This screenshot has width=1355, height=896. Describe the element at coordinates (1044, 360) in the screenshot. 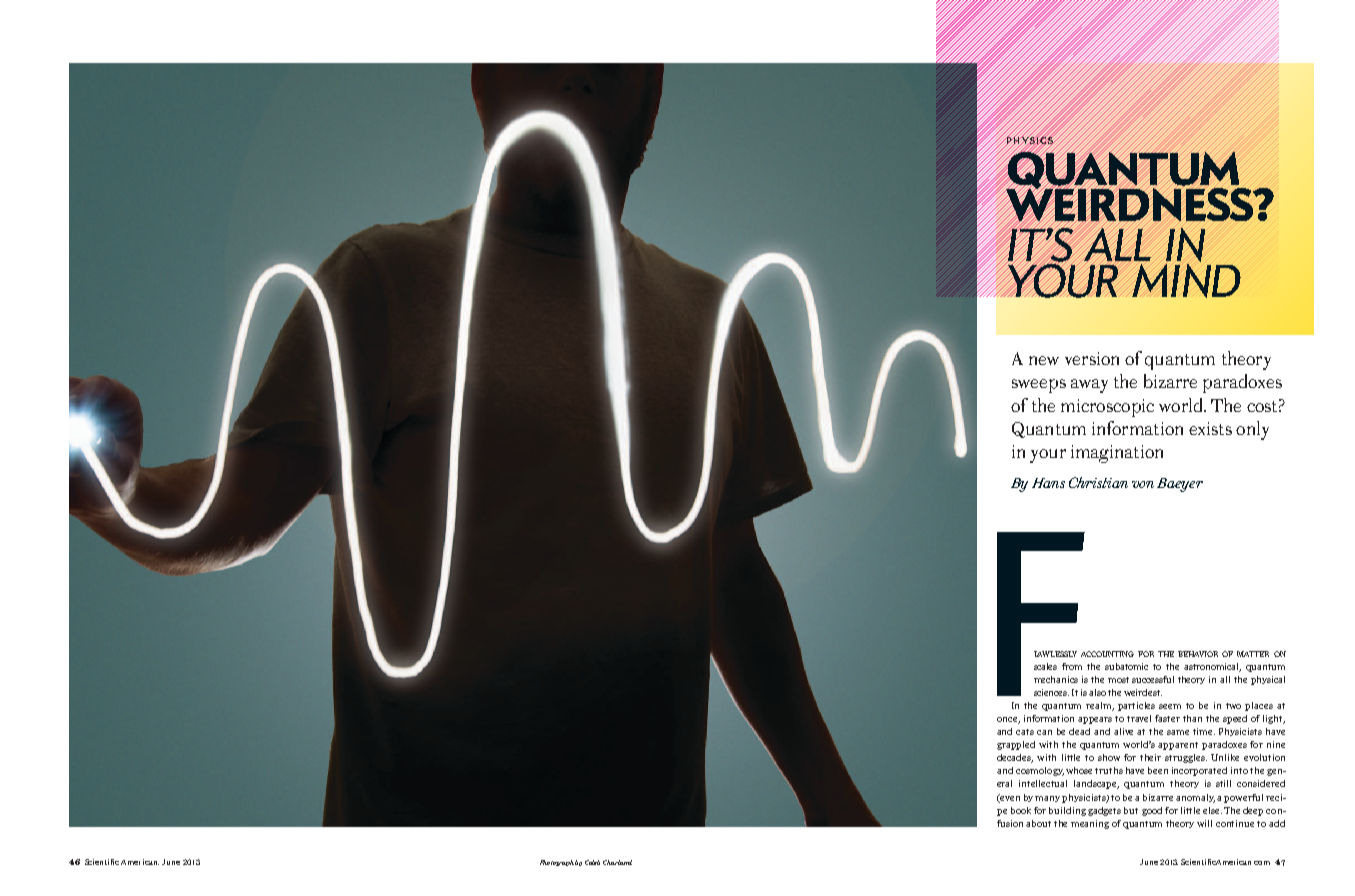

I see `new` at that location.
